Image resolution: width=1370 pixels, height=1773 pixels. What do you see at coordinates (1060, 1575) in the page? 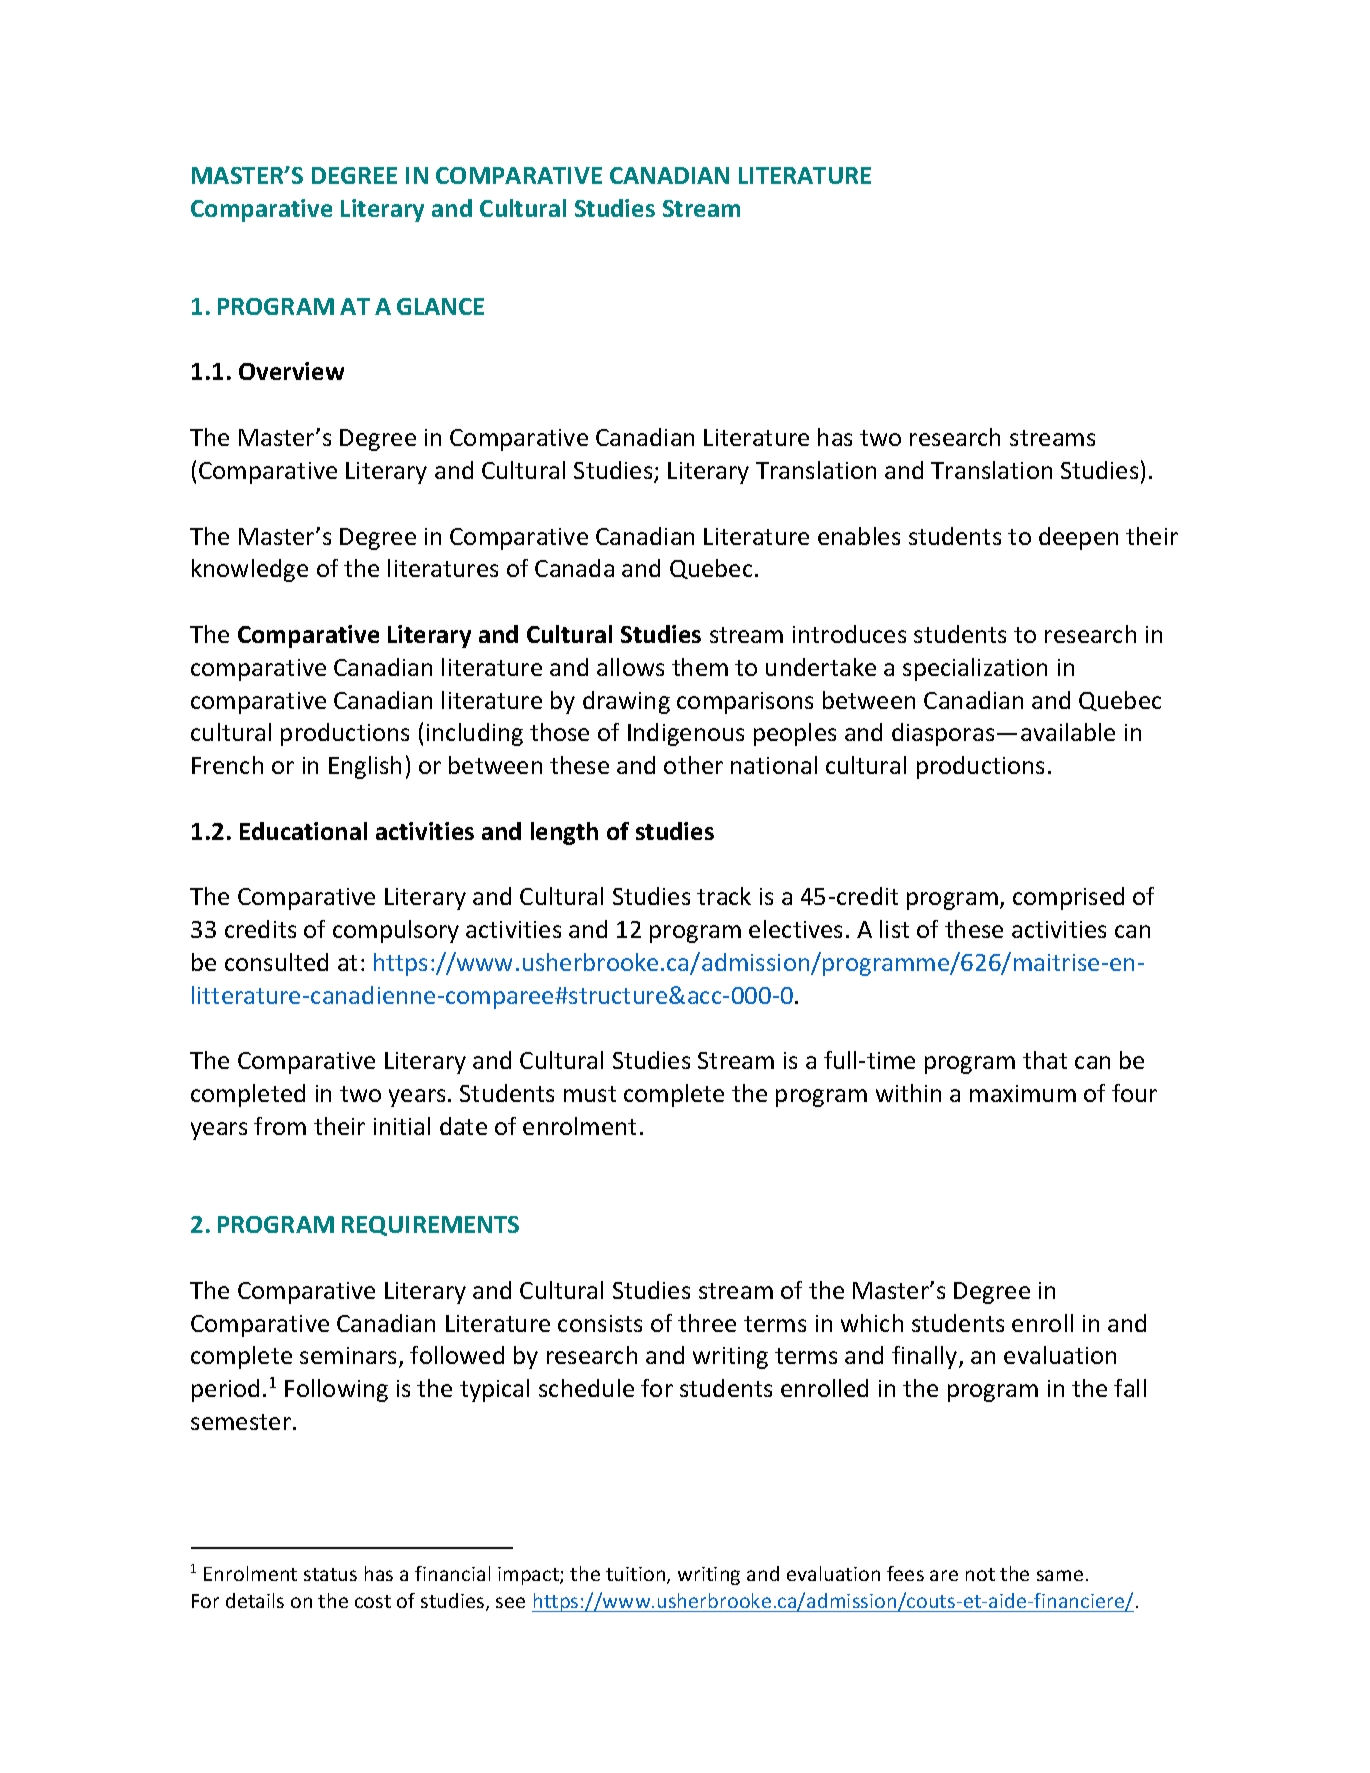
I see `same` at bounding box center [1060, 1575].
